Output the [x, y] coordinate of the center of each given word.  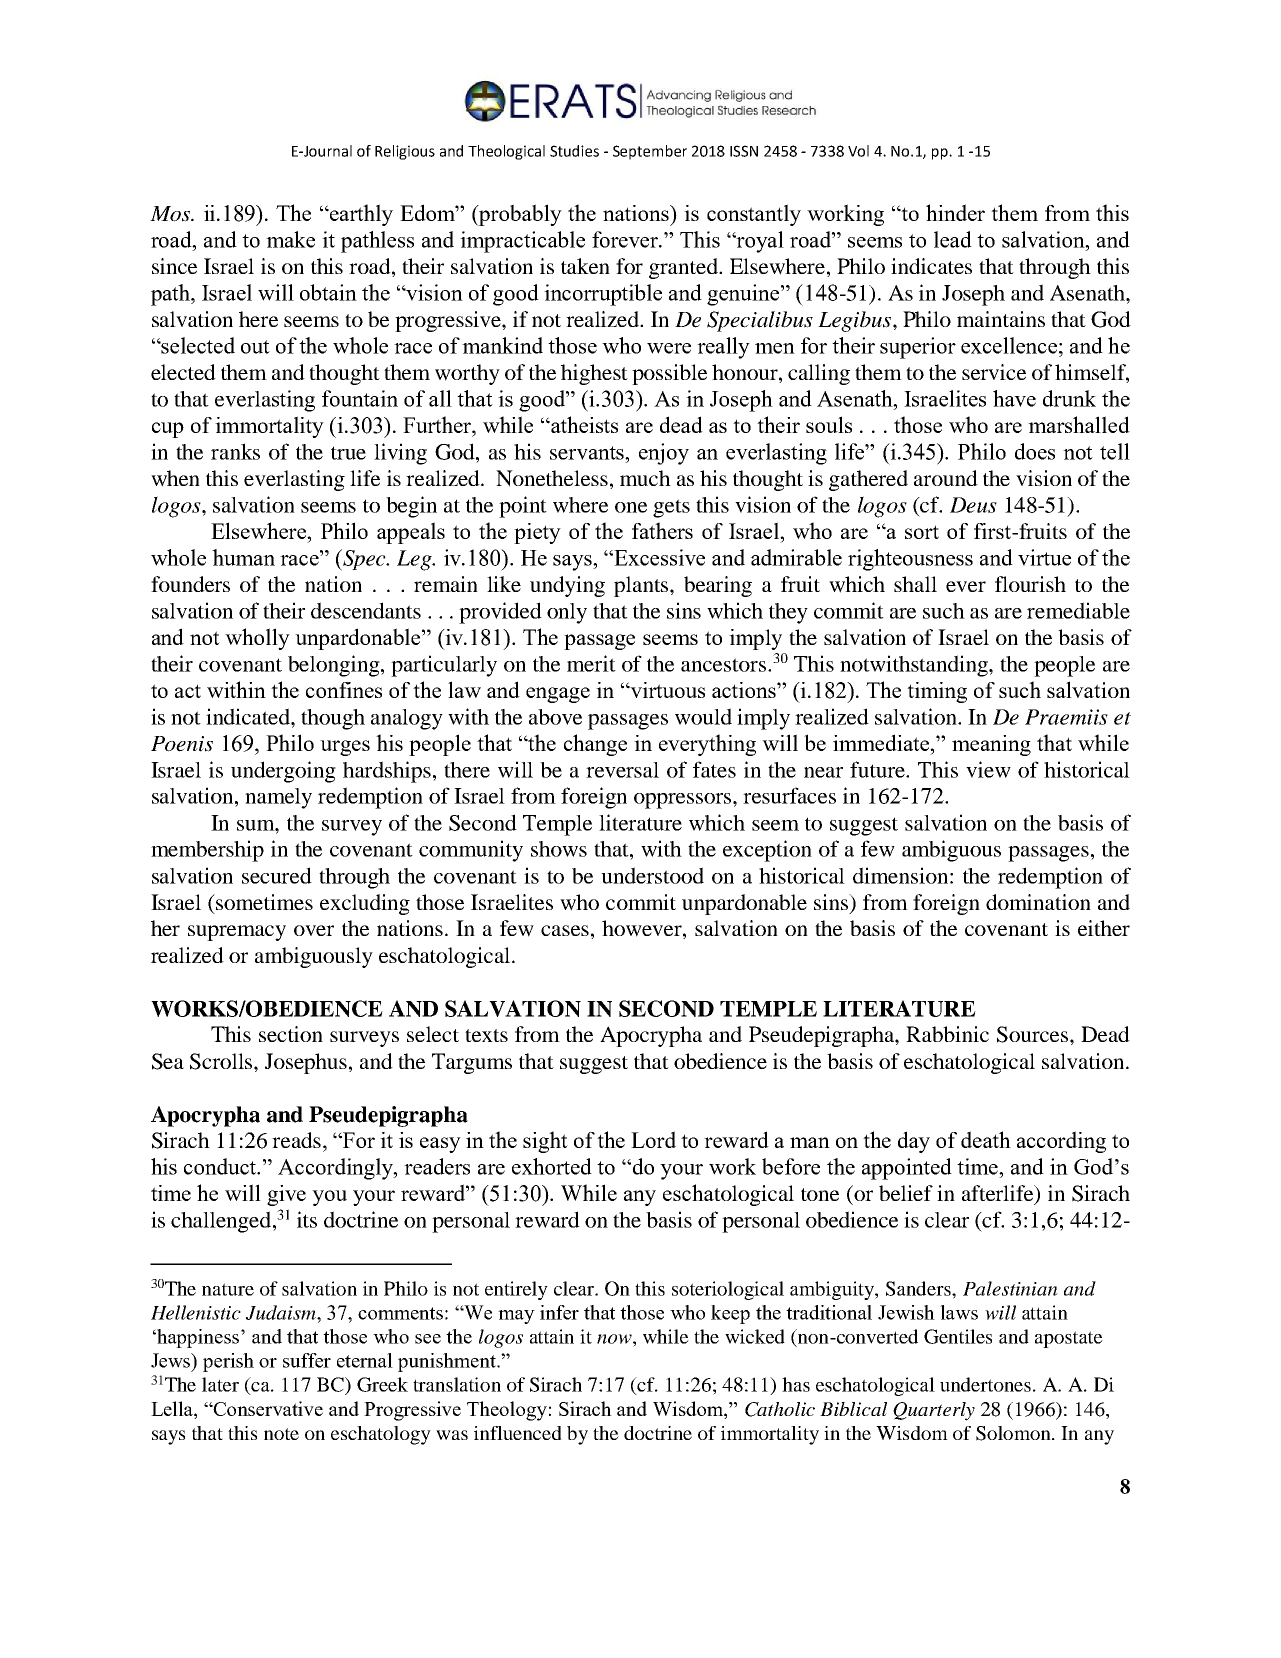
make [290, 239]
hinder [955, 212]
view [988, 769]
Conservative [267, 1408]
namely [278, 798]
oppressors [684, 801]
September [650, 152]
